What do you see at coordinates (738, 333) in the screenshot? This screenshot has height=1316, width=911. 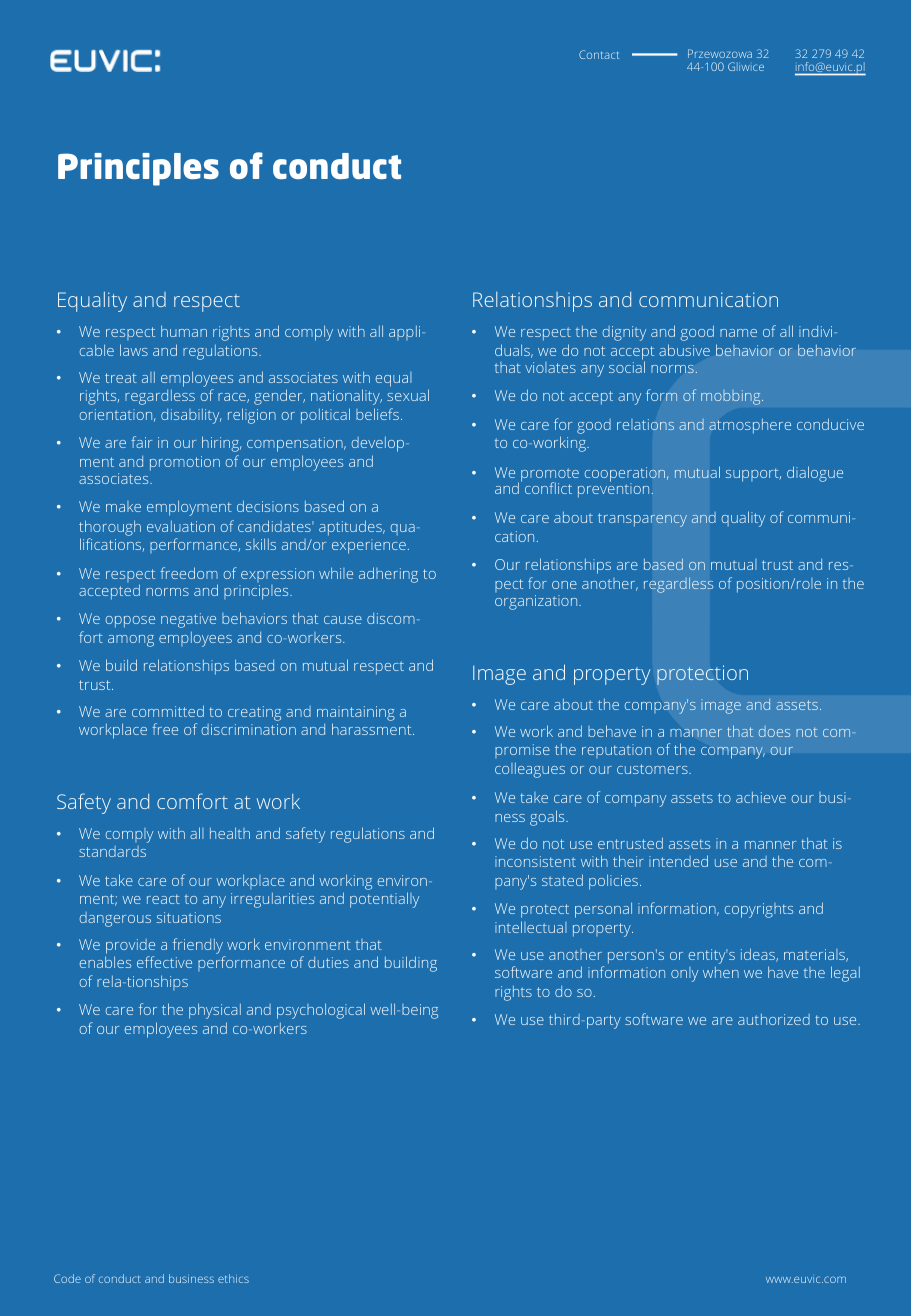 I see `name` at bounding box center [738, 333].
